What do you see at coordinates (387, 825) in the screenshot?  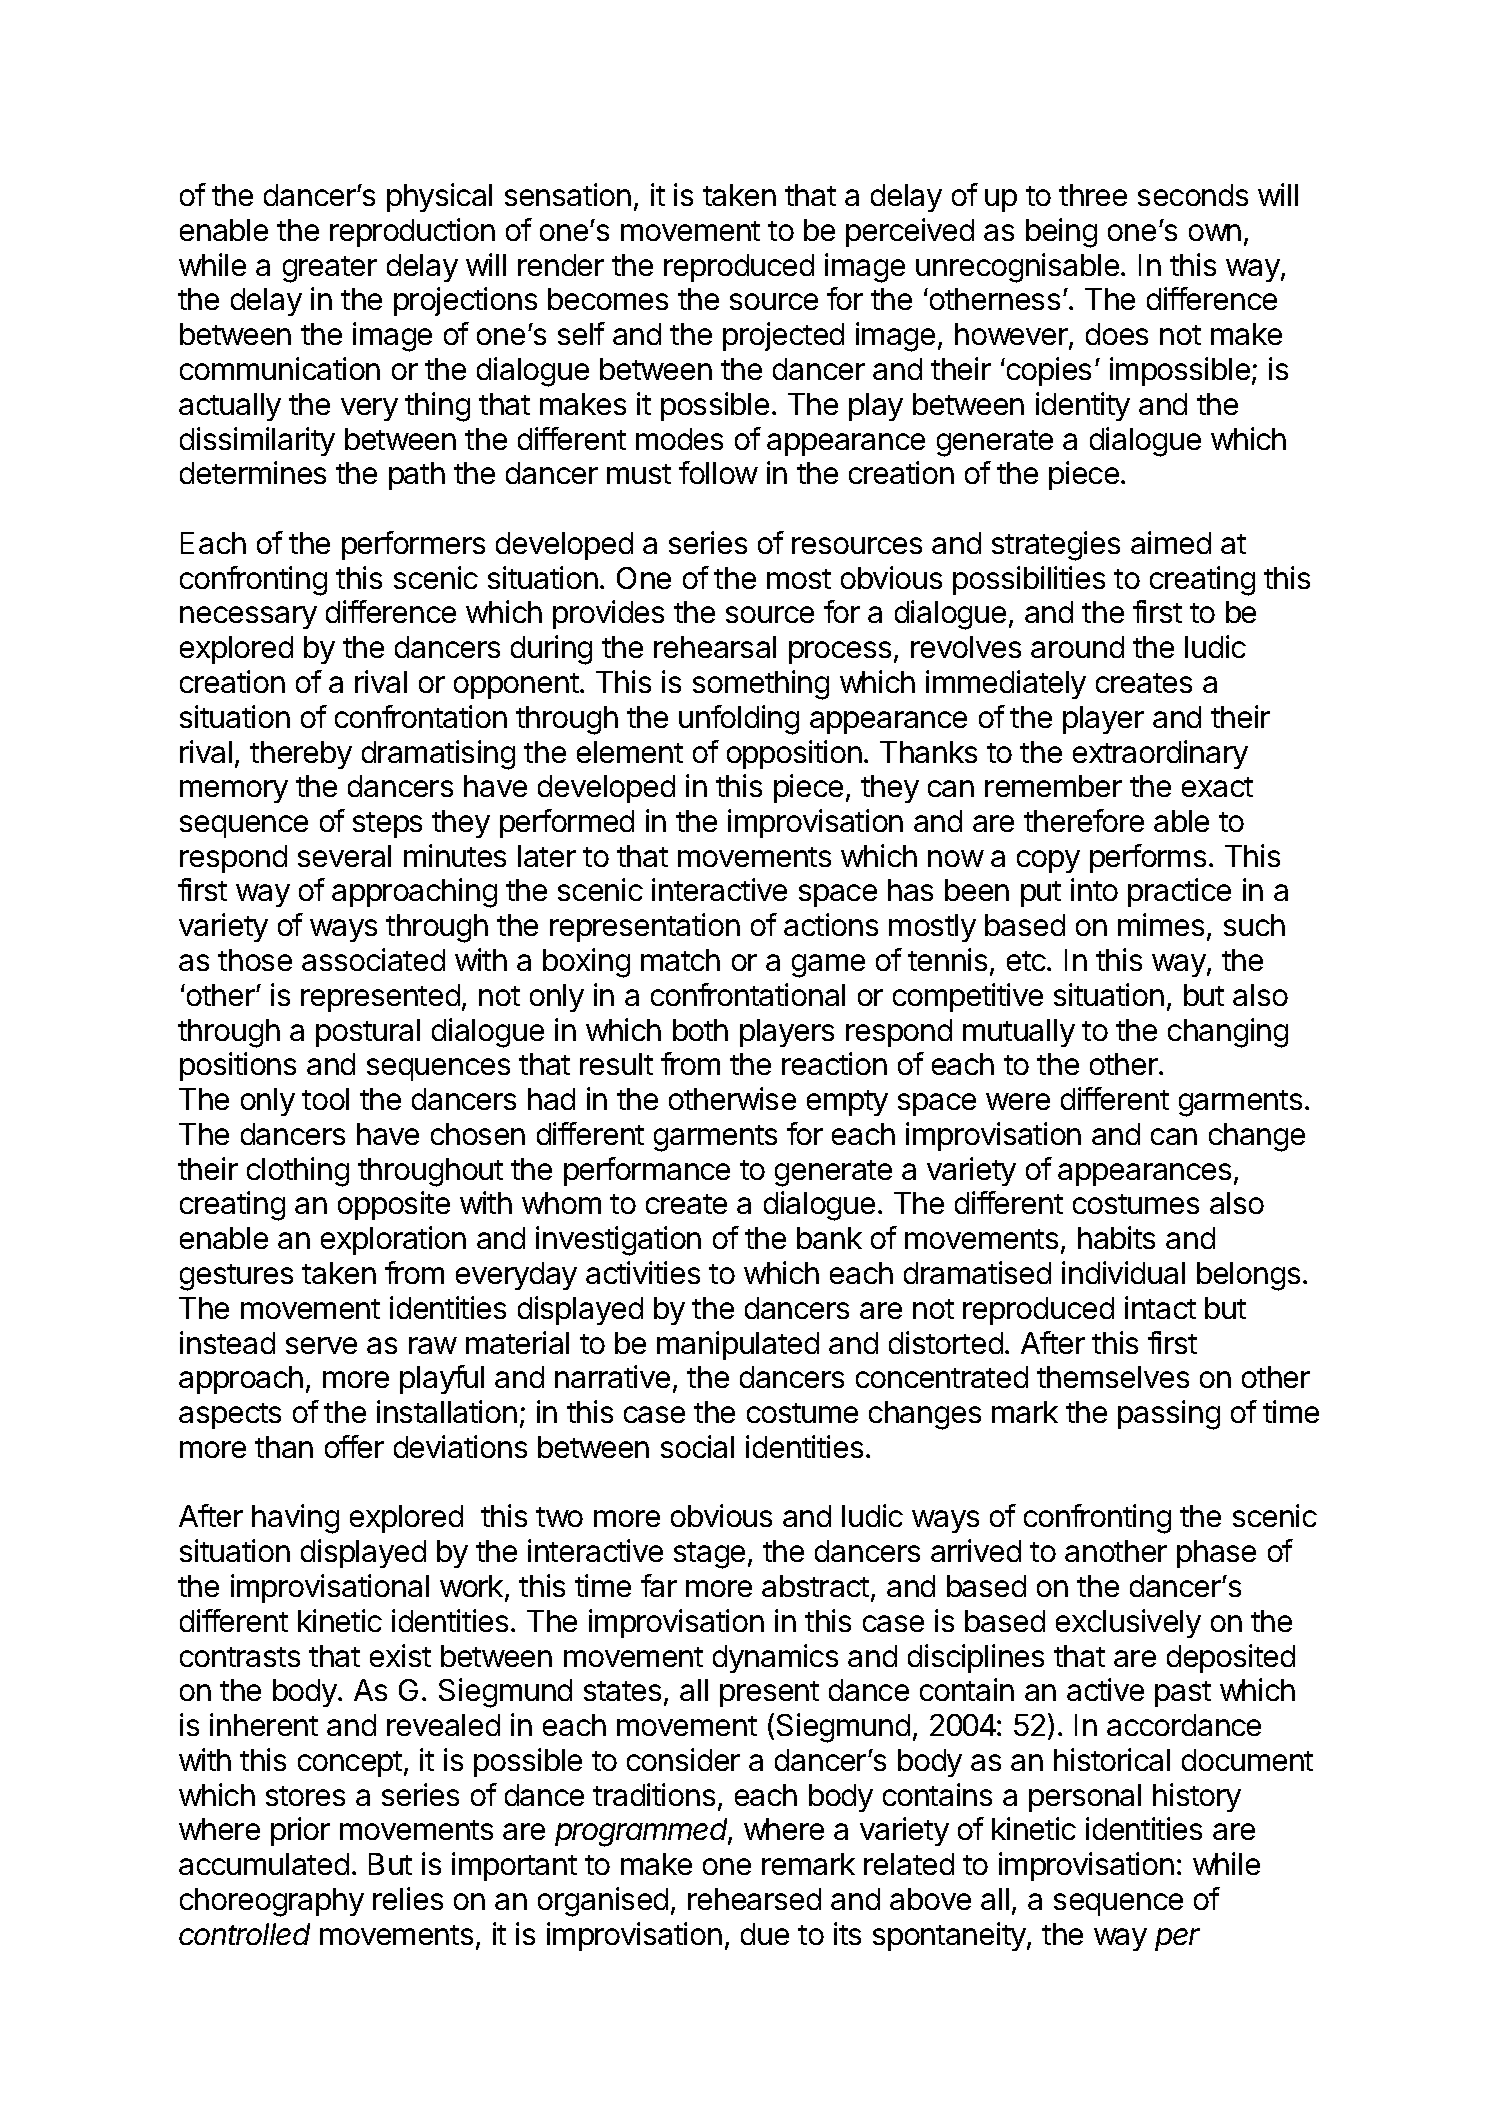 I see `steps` at bounding box center [387, 825].
